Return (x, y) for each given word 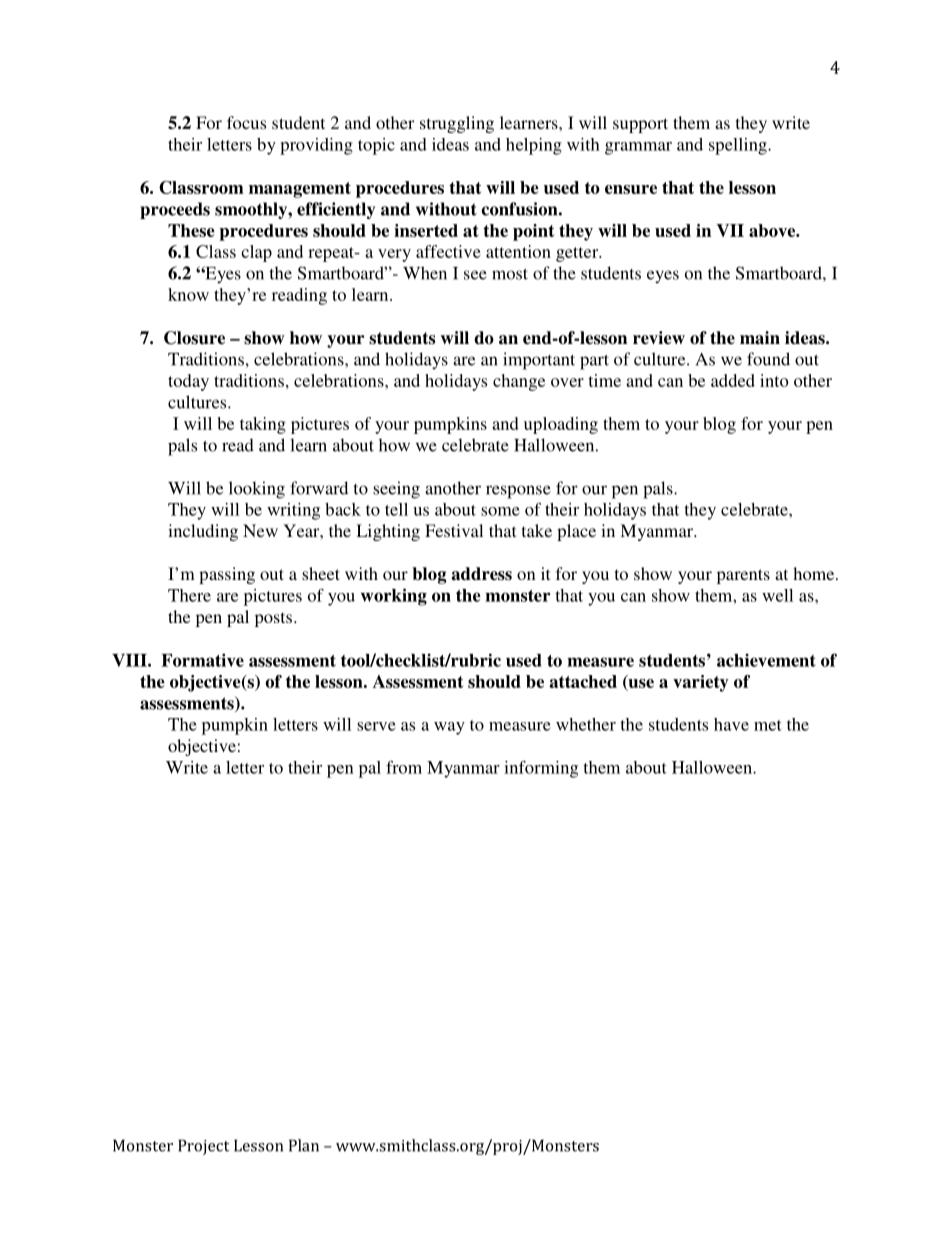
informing (541, 769)
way (449, 728)
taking (263, 425)
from (404, 767)
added (733, 380)
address (481, 574)
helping (534, 146)
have (731, 724)
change (519, 382)
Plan (304, 1145)
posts (275, 619)
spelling (739, 146)
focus (246, 122)
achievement (766, 660)
